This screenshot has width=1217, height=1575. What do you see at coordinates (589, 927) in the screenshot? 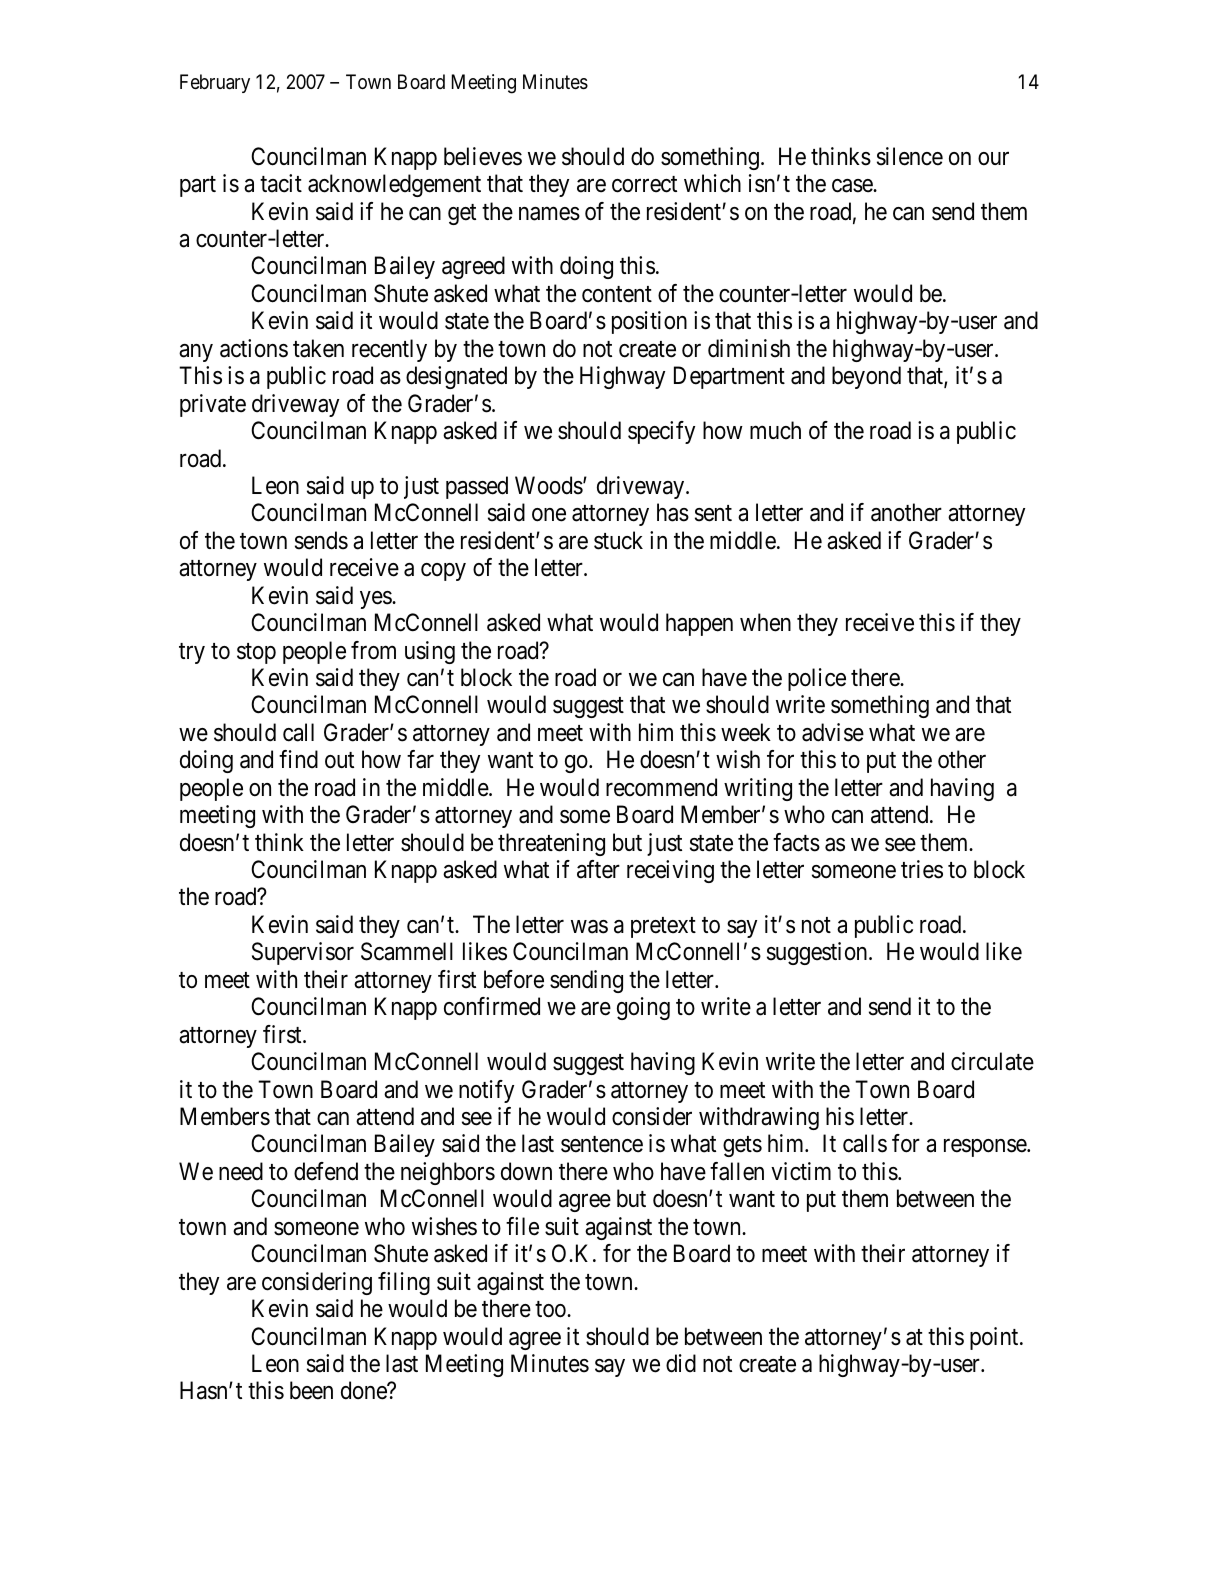
I see `was` at bounding box center [589, 927].
